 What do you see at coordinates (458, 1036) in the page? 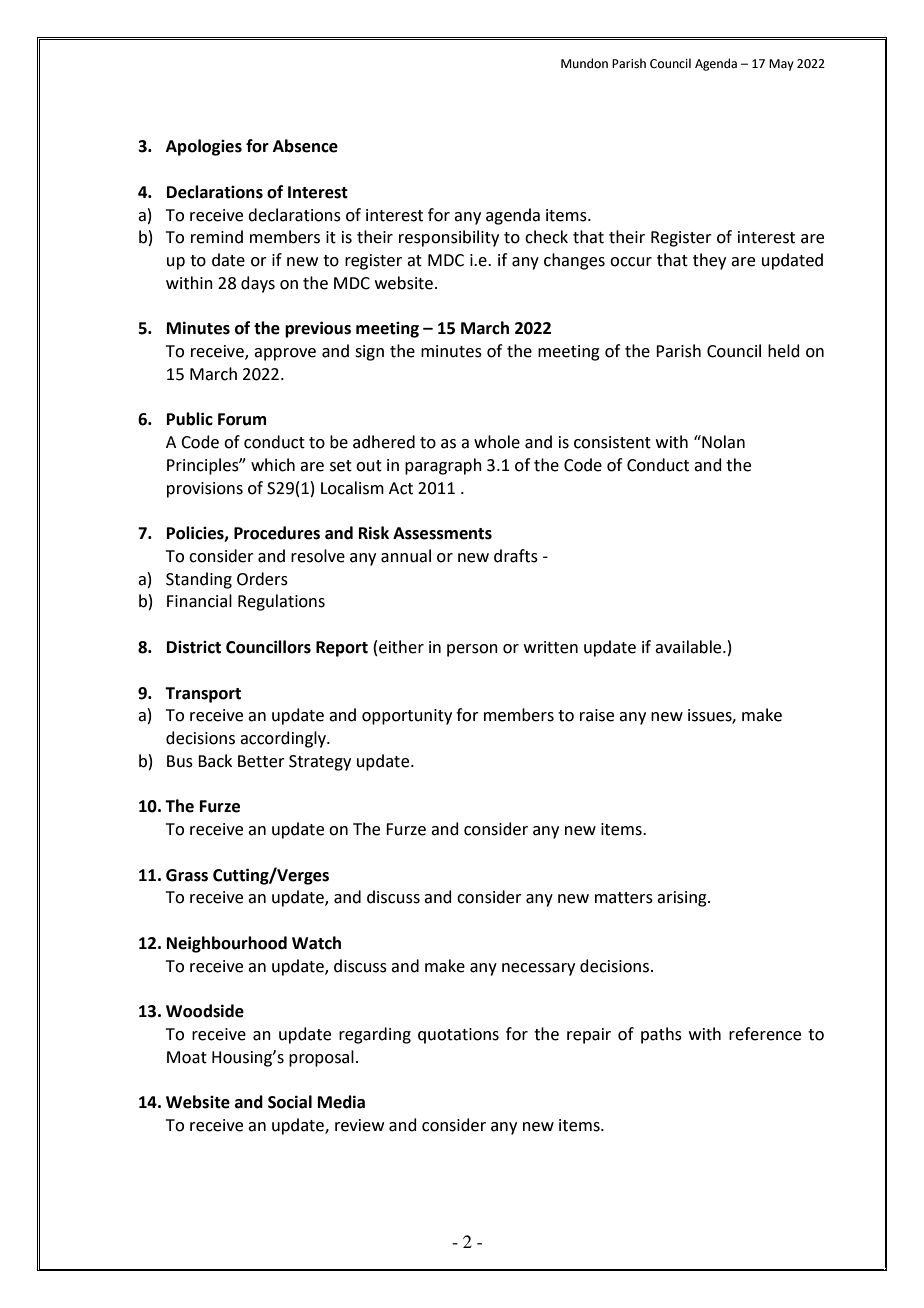
I see `quotations` at bounding box center [458, 1036].
